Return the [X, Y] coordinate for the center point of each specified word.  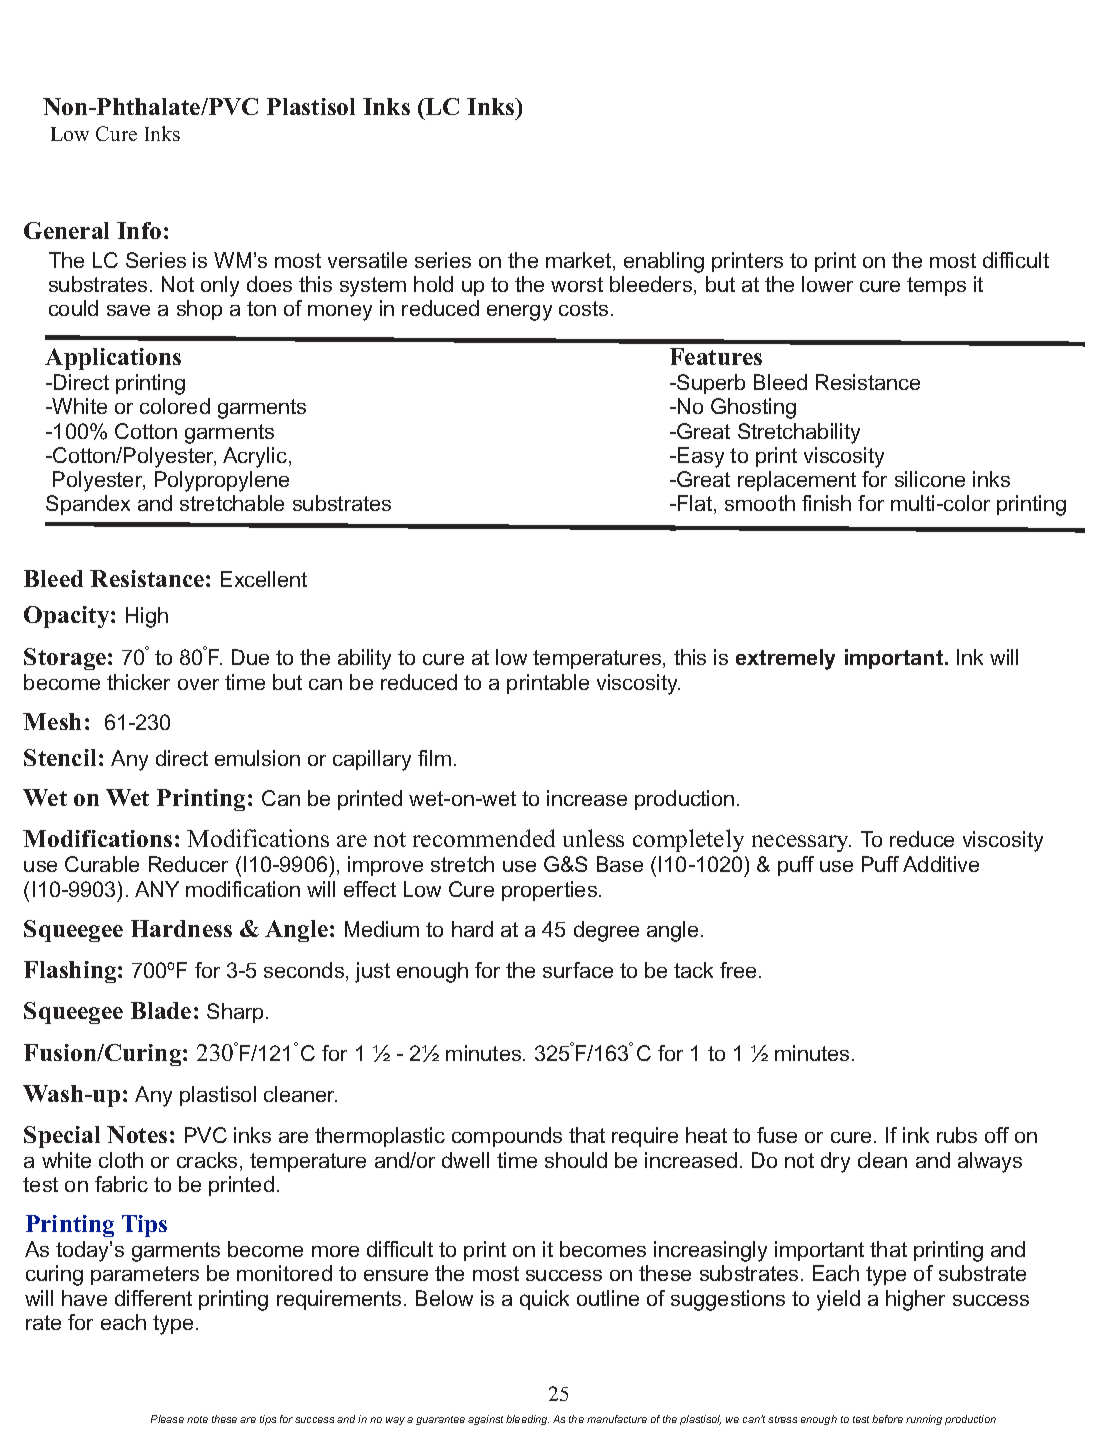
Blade [161, 1010]
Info [139, 230]
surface [578, 970]
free [738, 970]
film [434, 758]
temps [936, 286]
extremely [785, 659]
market [580, 261]
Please [167, 1419]
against [485, 1420]
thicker [138, 682]
